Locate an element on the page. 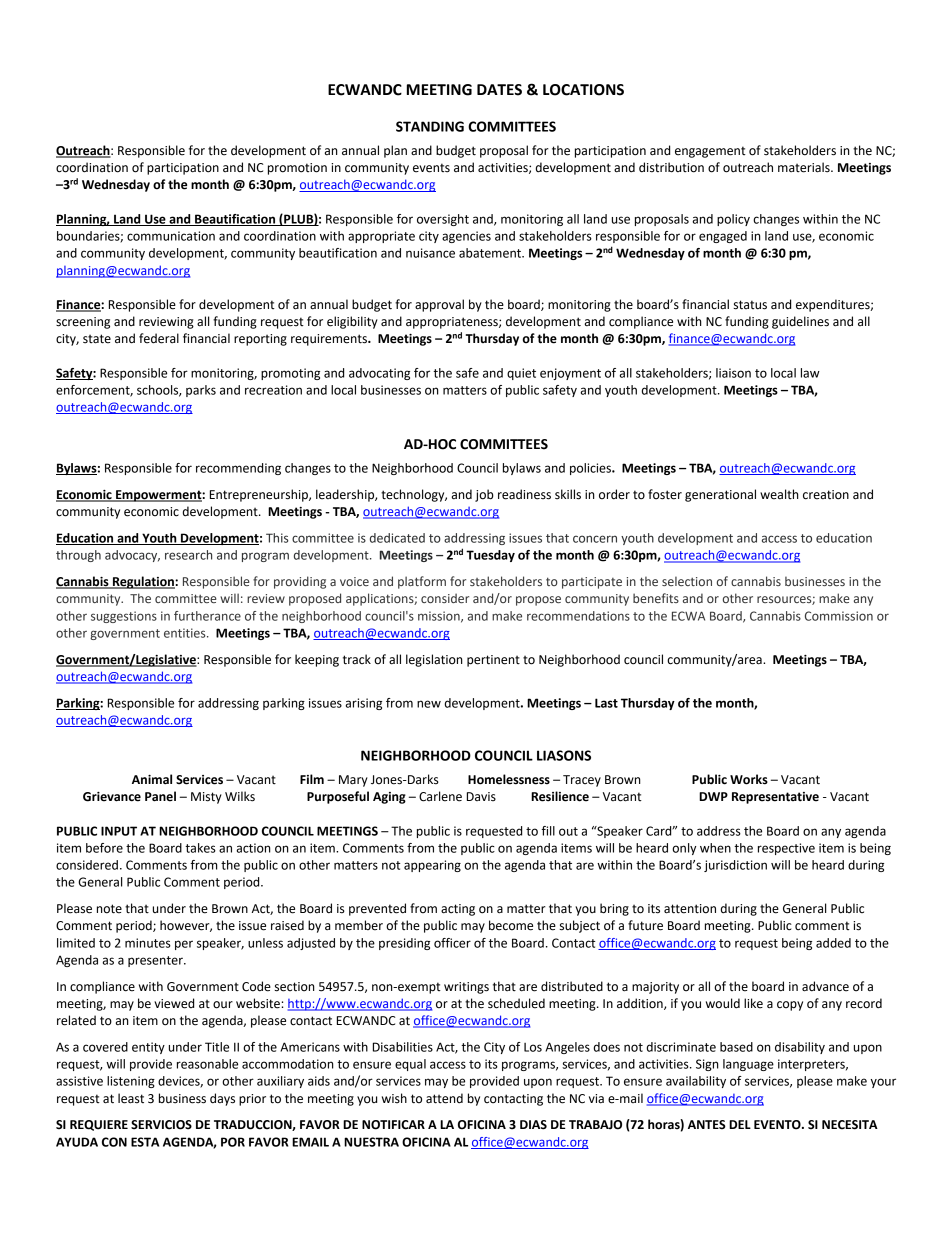 The image size is (952, 1233). entities is located at coordinates (186, 633).
